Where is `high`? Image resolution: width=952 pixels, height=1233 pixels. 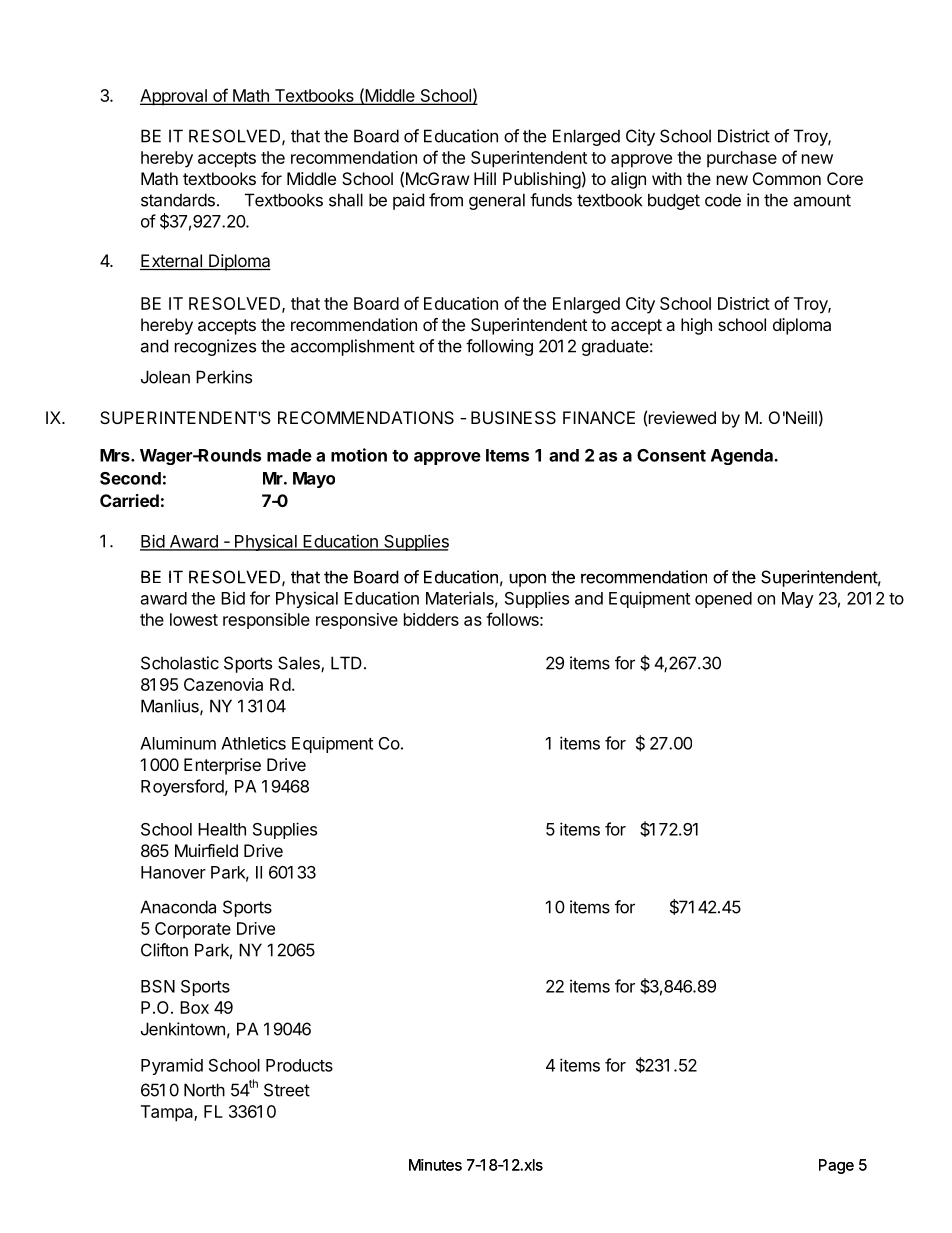
high is located at coordinates (696, 326).
